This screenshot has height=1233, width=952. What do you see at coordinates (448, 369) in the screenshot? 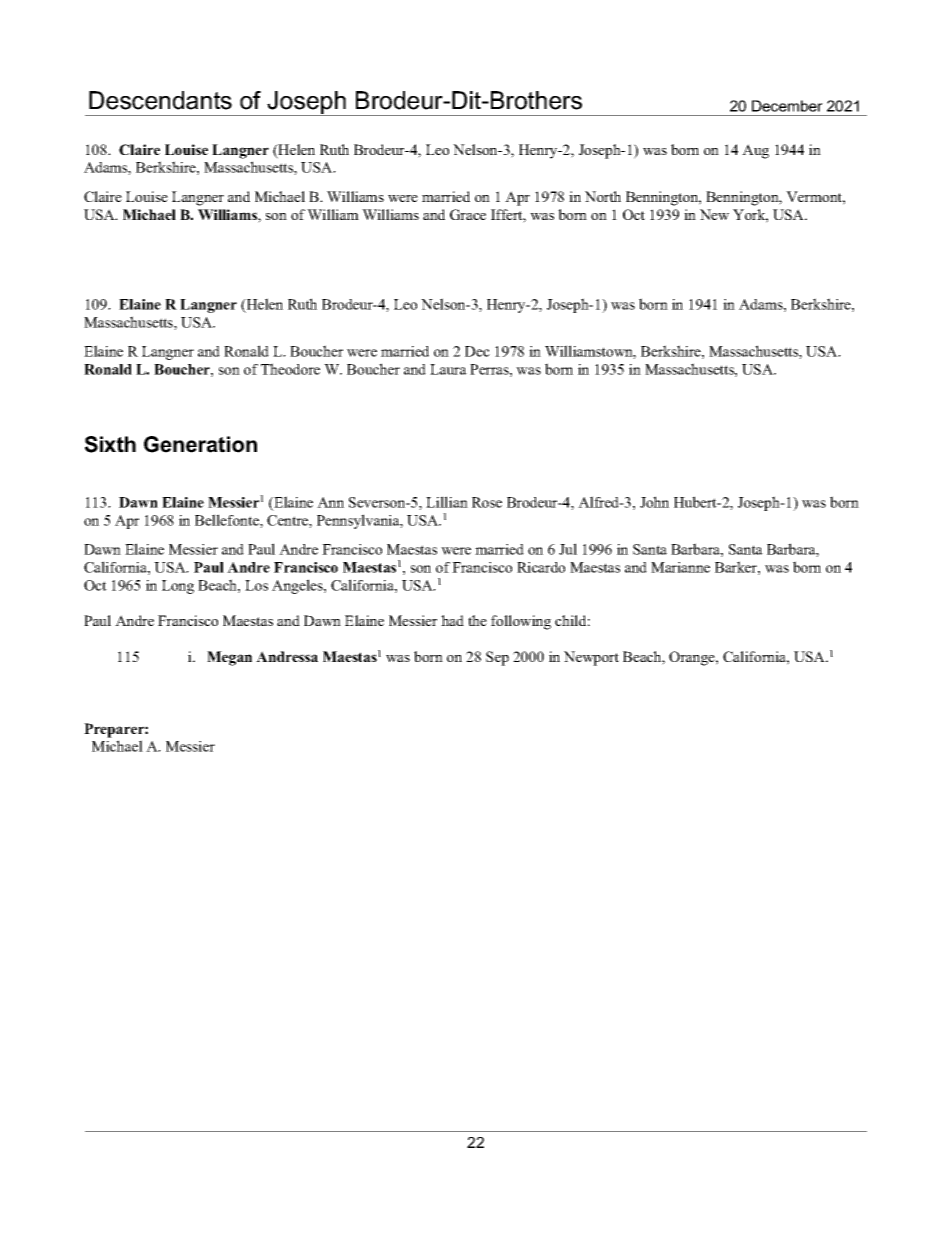
I see `Laura` at bounding box center [448, 369].
